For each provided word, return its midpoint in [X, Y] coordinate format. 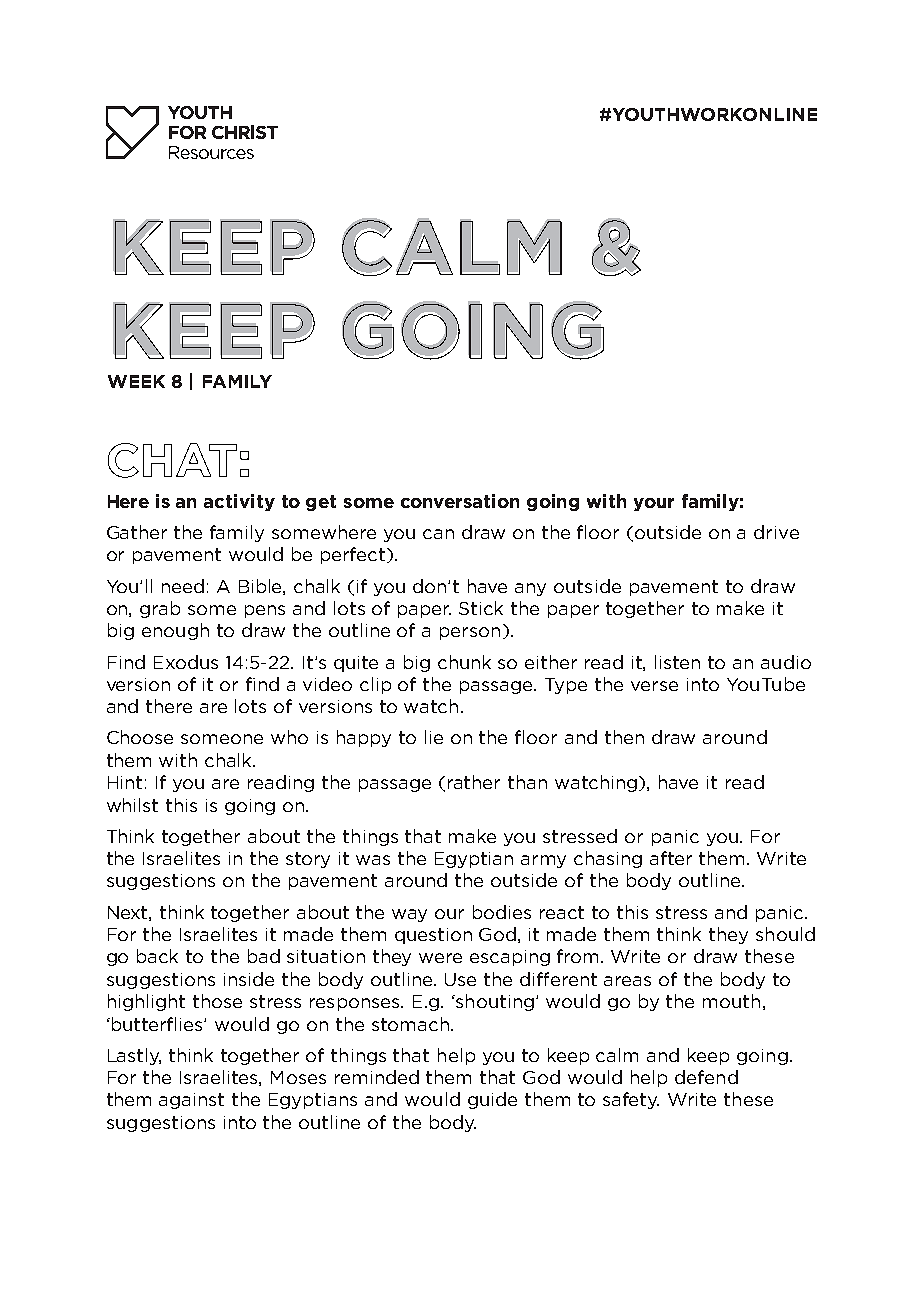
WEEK [136, 381]
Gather [137, 532]
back [157, 956]
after [671, 858]
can [438, 534]
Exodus [186, 662]
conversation [460, 501]
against [191, 1101]
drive [776, 532]
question [433, 936]
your [654, 504]
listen [677, 662]
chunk [464, 662]
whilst [132, 805]
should [785, 934]
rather [474, 782]
